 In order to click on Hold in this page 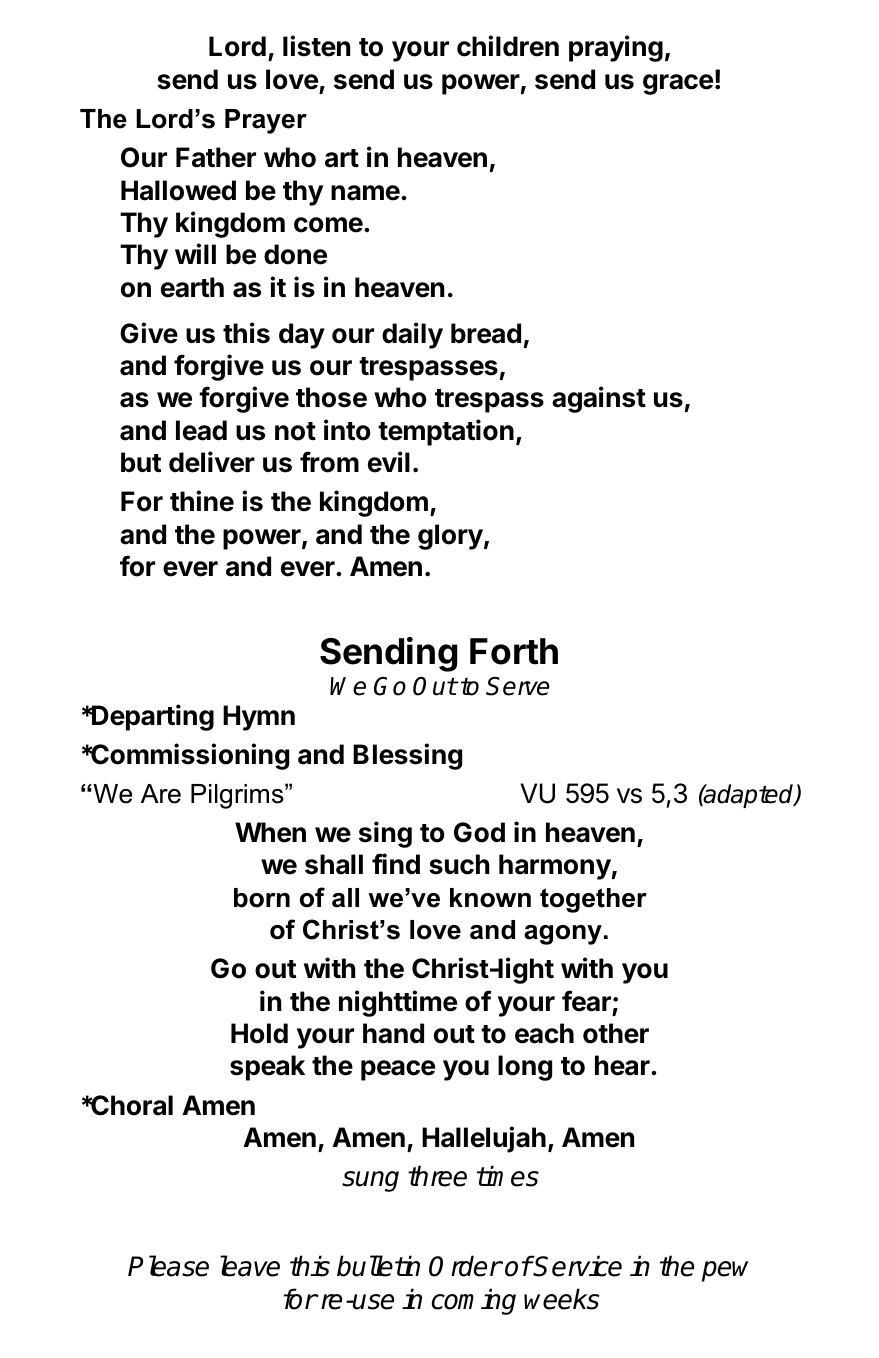, I will do `click(259, 1033)`.
